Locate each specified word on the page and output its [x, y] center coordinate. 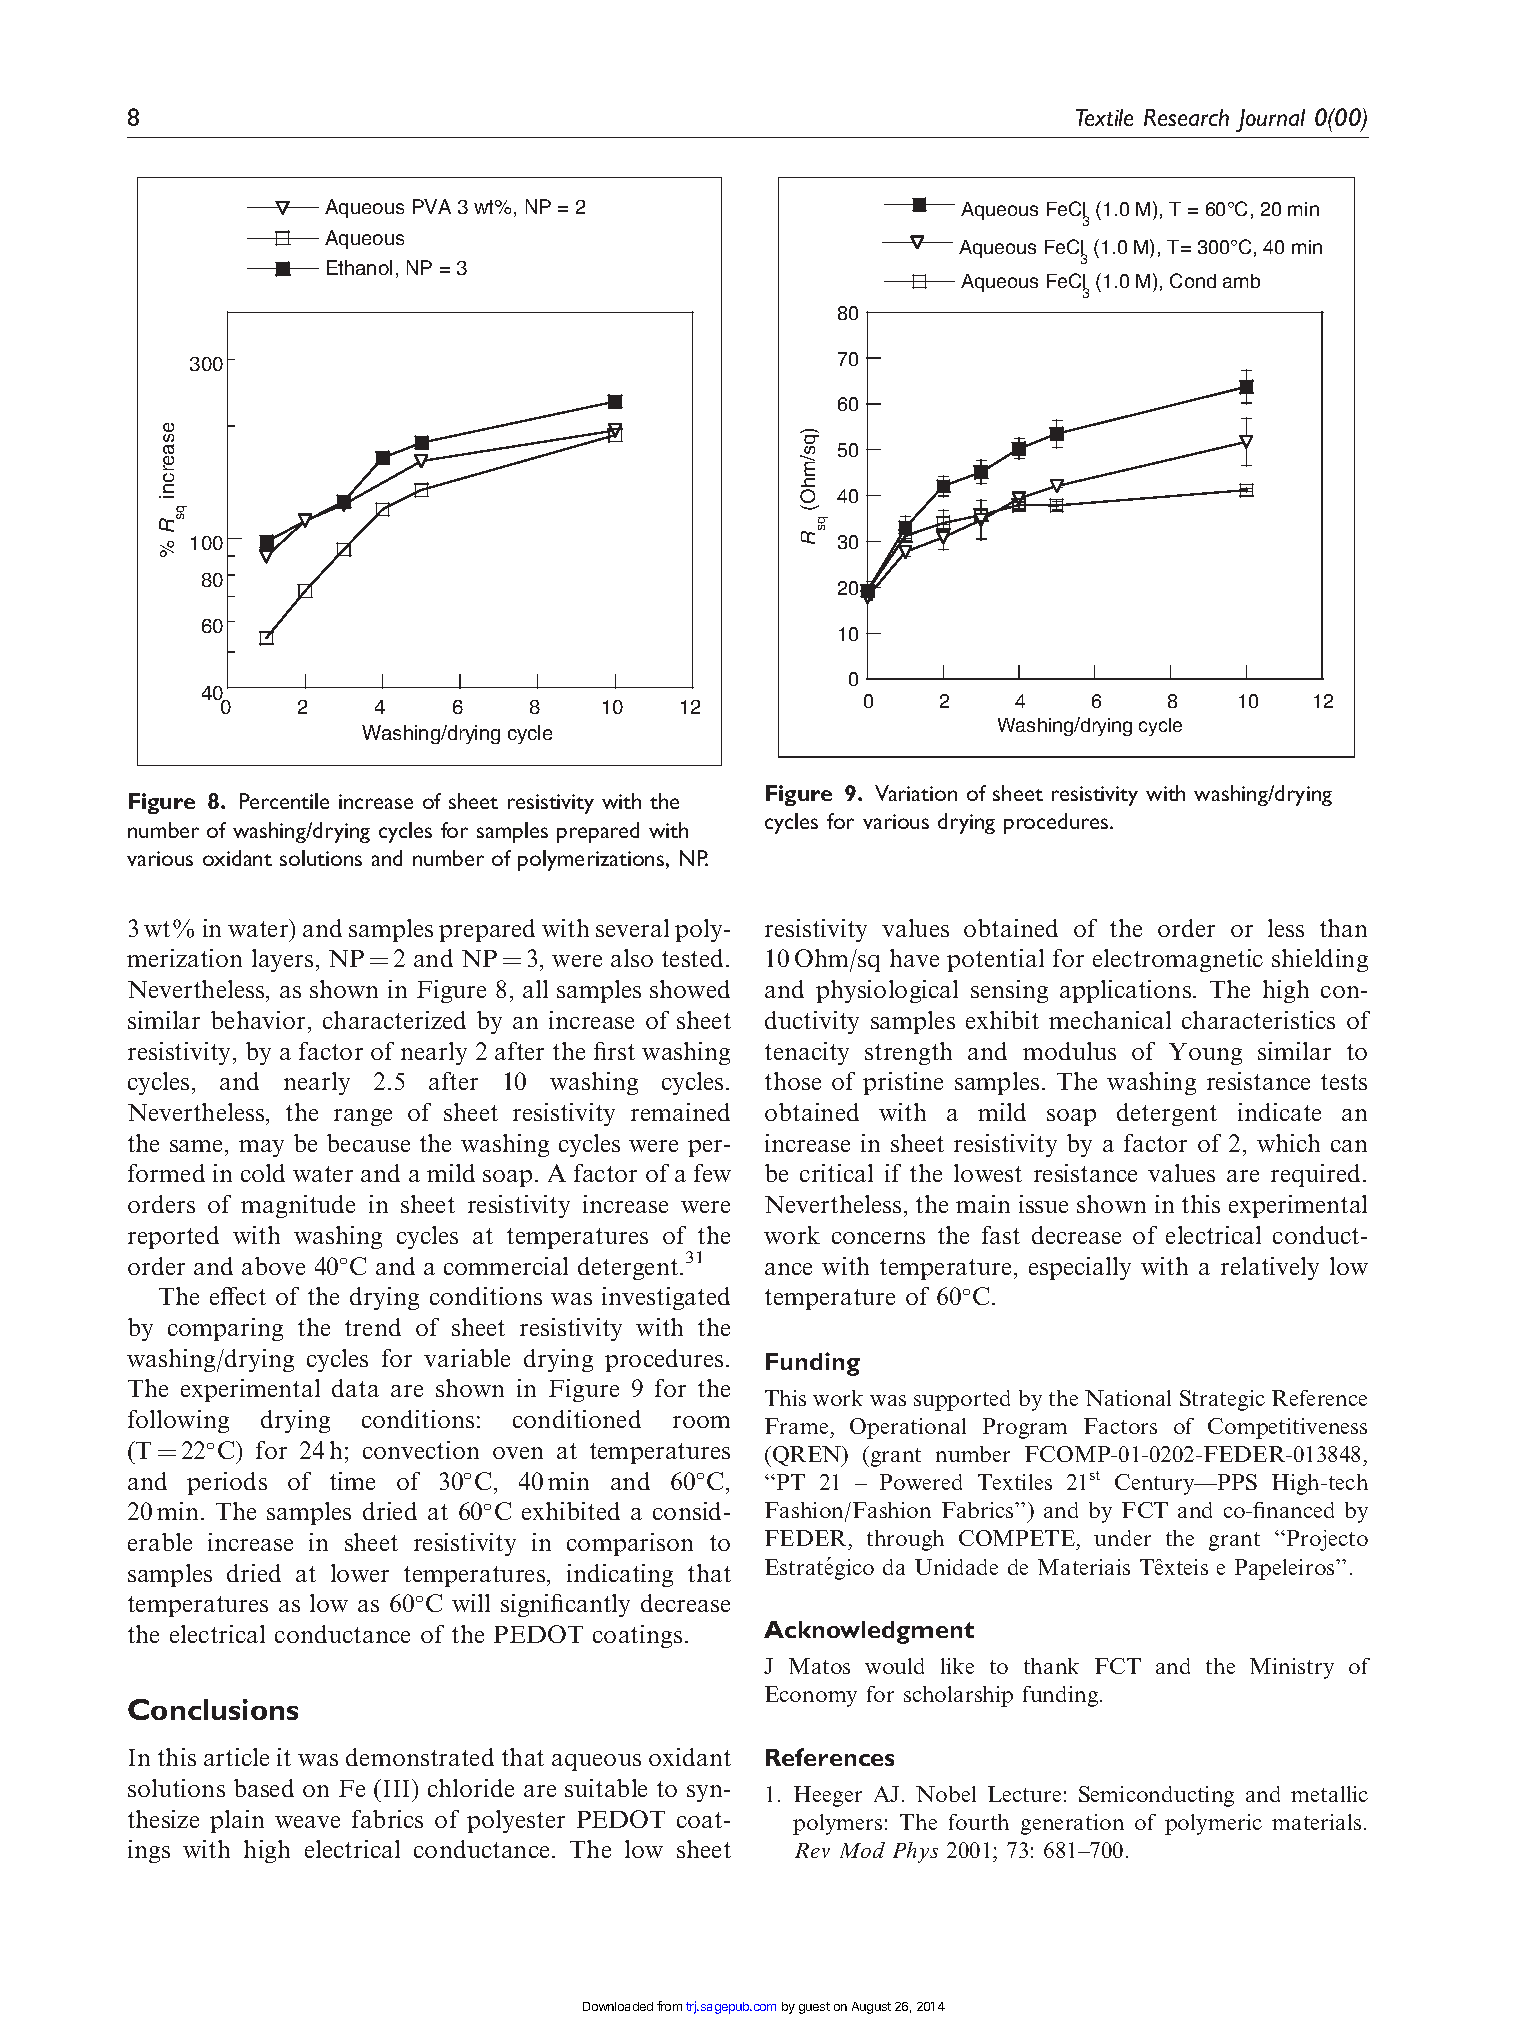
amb [1241, 281]
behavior [260, 1020]
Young [1205, 1054]
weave [307, 1822]
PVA [432, 206]
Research [1186, 117]
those [793, 1081]
